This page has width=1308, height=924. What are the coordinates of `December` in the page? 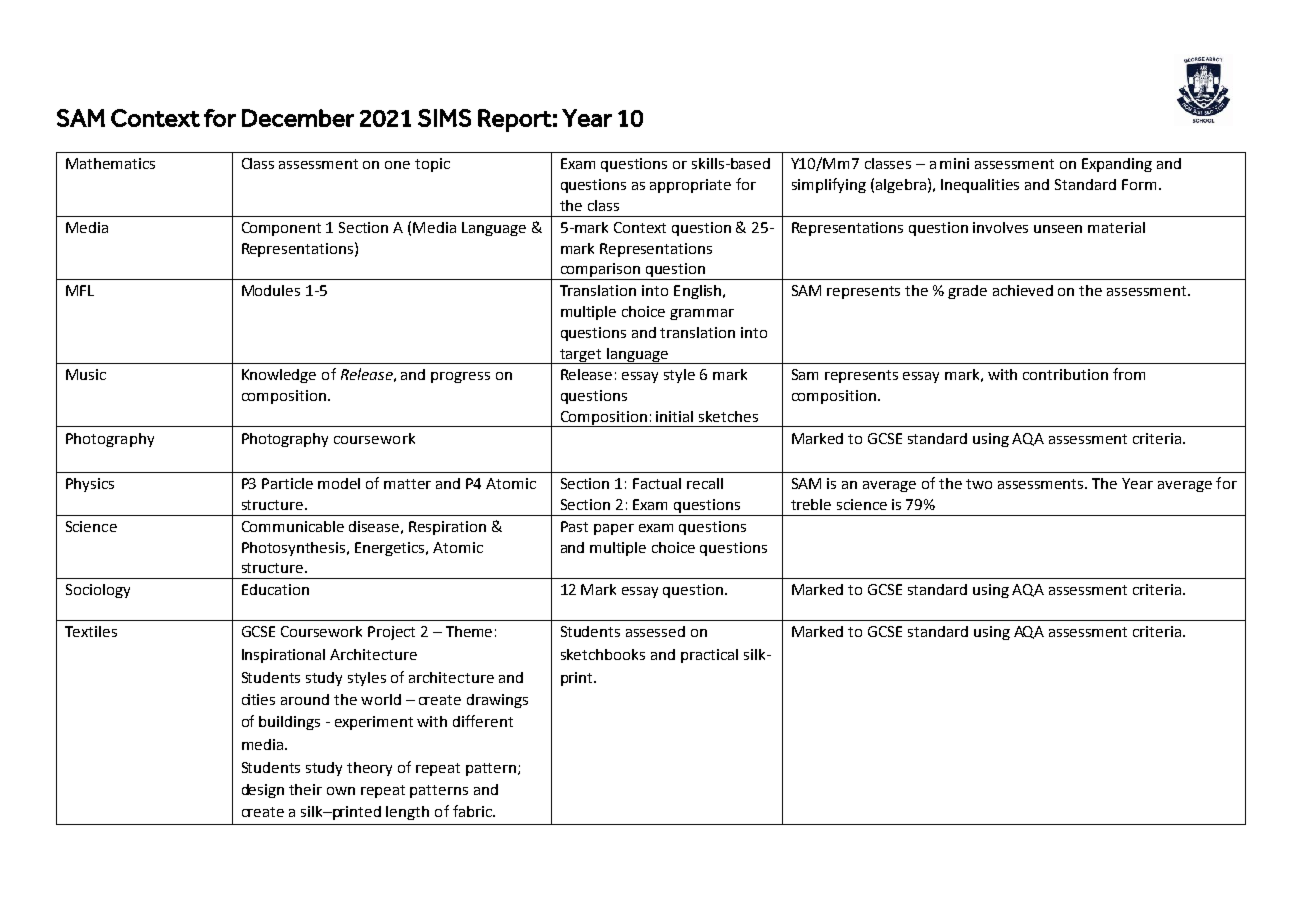 It's located at (298, 118).
